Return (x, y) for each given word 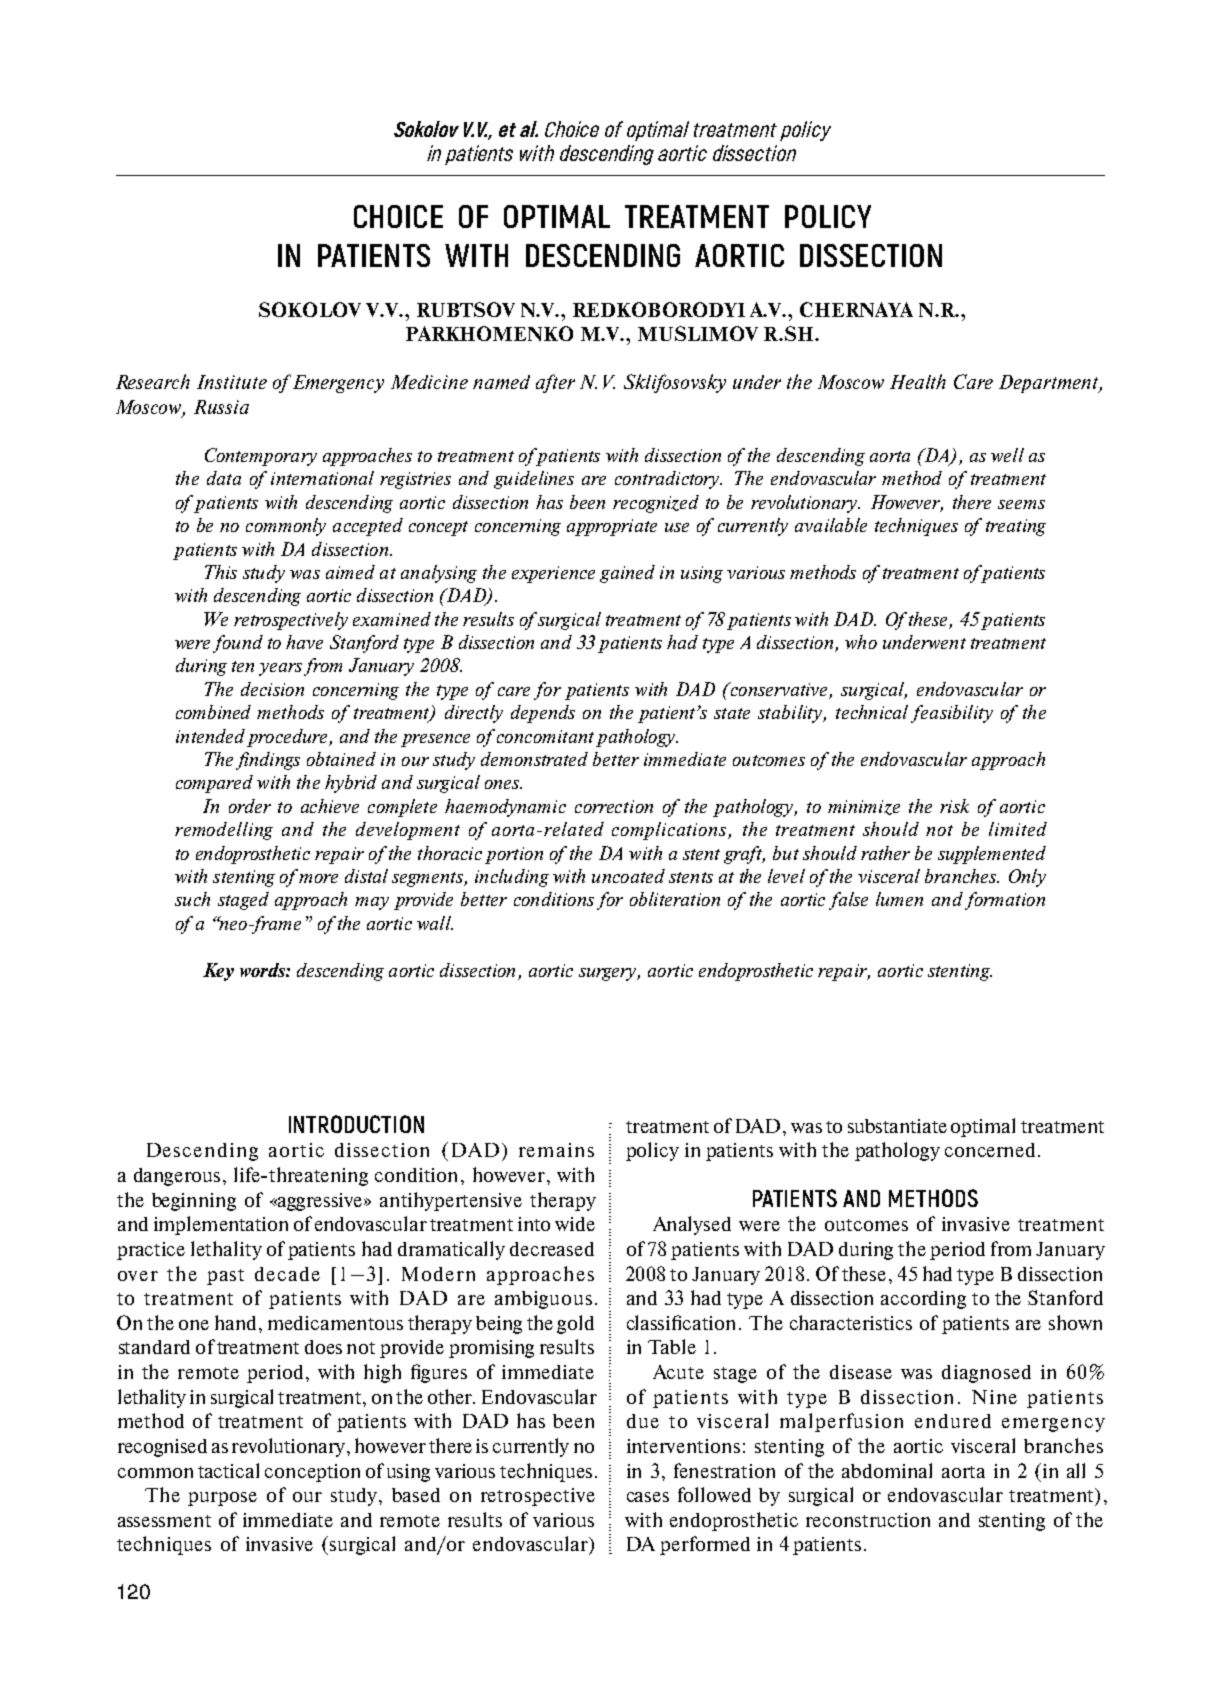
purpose (222, 1499)
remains (556, 1150)
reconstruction (868, 1520)
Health (918, 381)
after (555, 383)
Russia (221, 407)
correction (614, 806)
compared (214, 784)
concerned (992, 1150)
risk (954, 806)
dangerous (177, 1177)
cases (648, 1497)
